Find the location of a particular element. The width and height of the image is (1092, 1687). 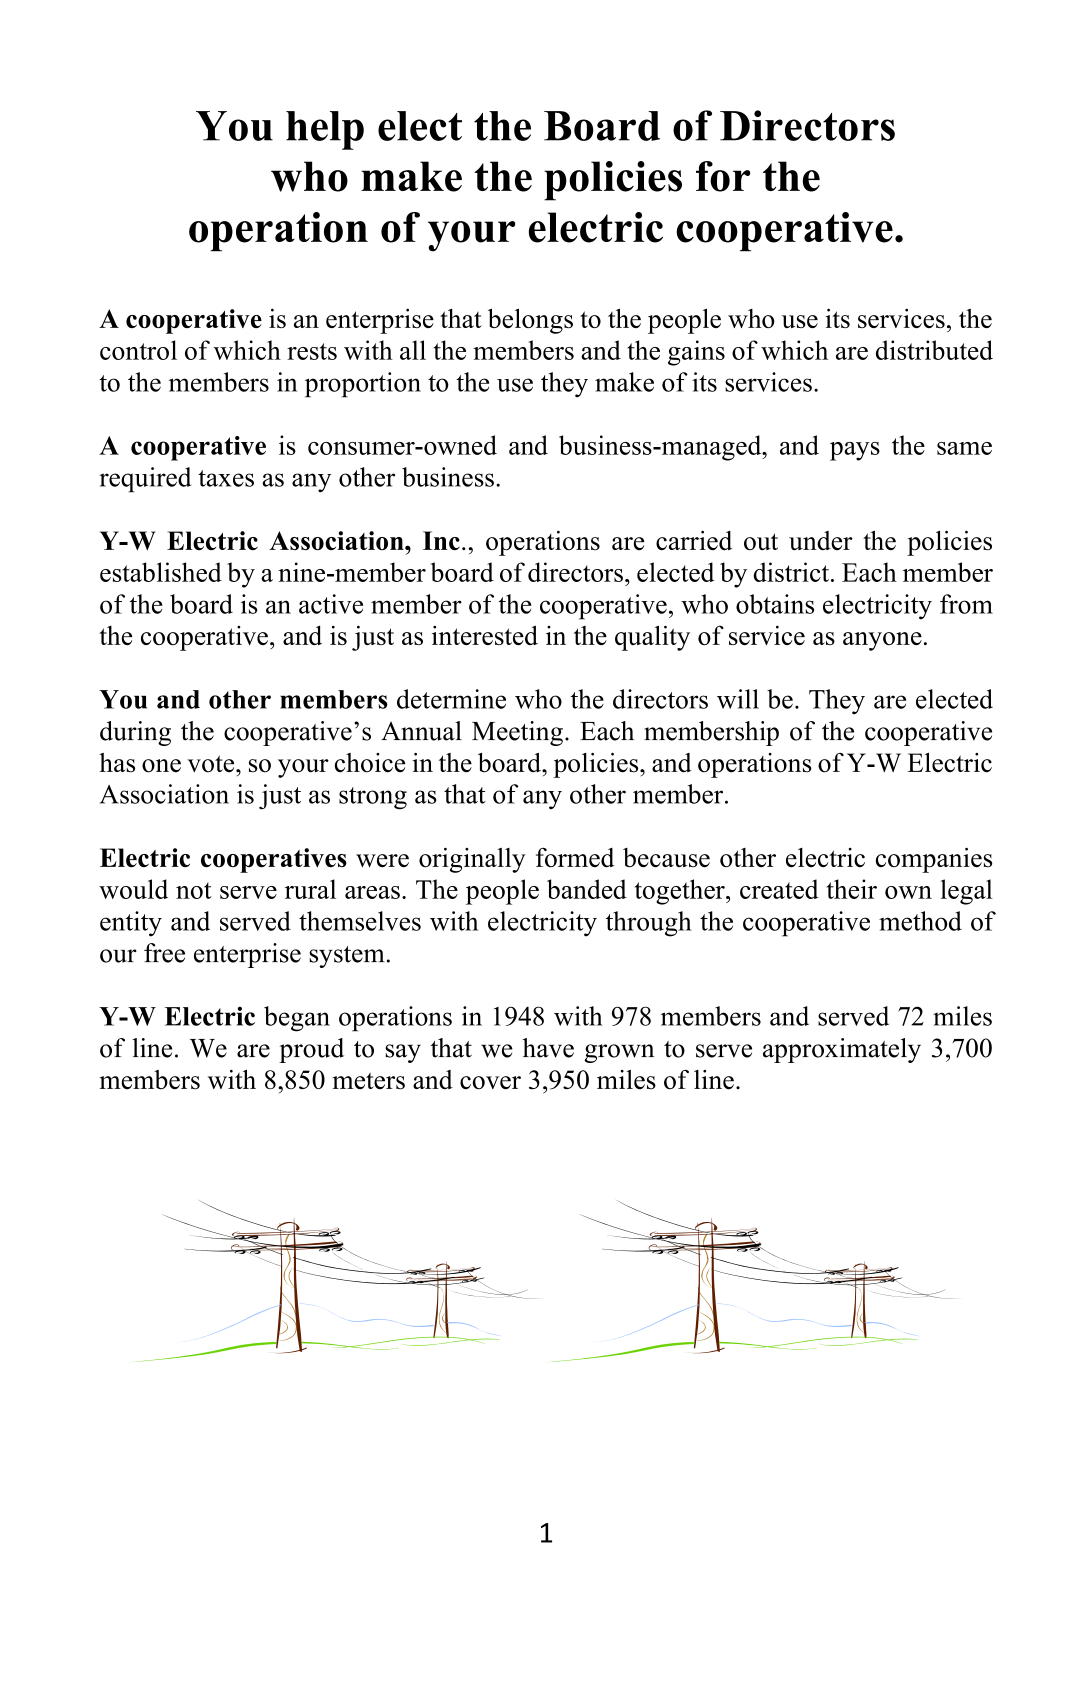

proud is located at coordinates (311, 1050).
